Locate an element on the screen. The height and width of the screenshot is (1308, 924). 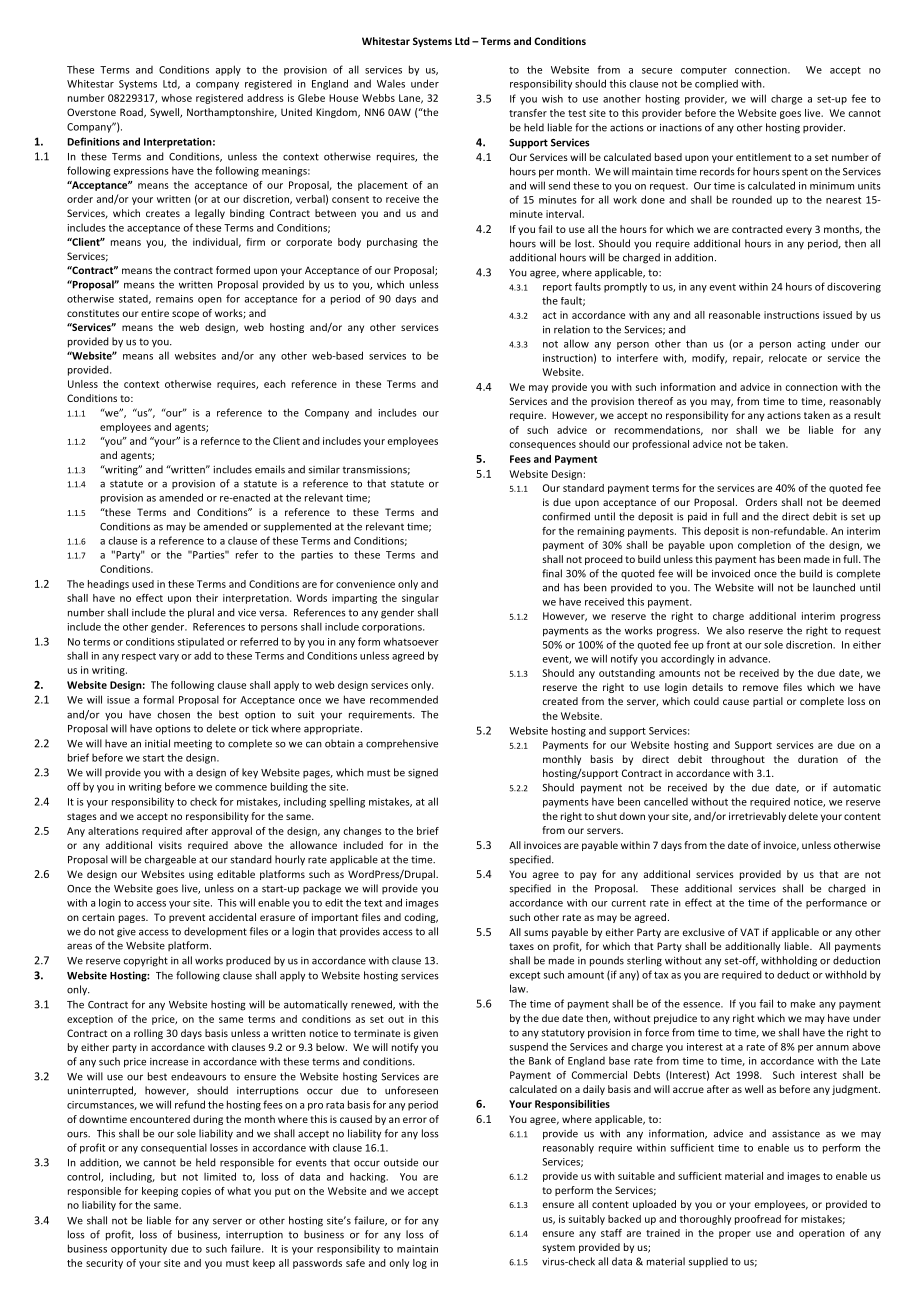
opportunity is located at coordinates (139, 1250).
